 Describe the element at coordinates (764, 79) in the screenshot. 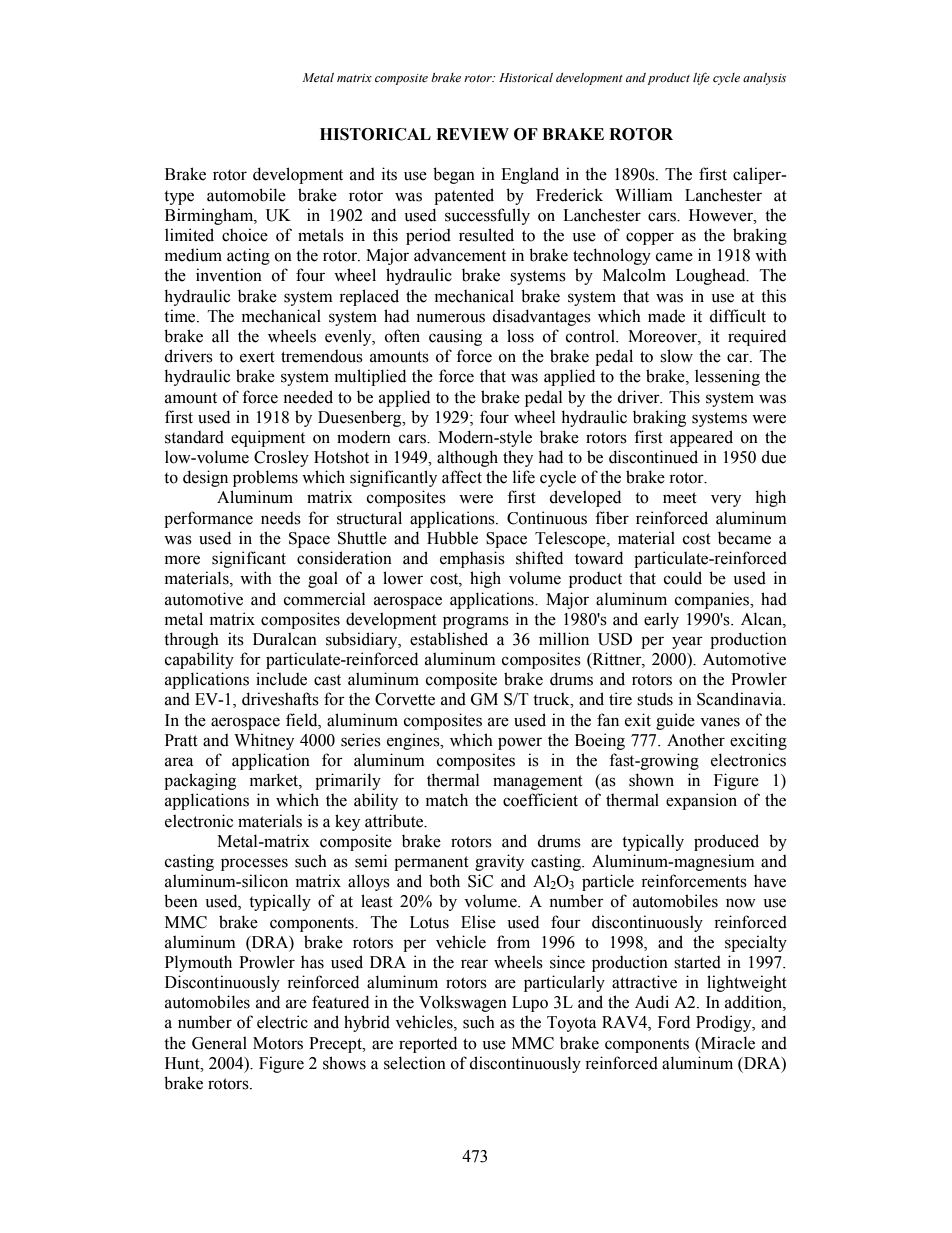

I see `analysis` at that location.
